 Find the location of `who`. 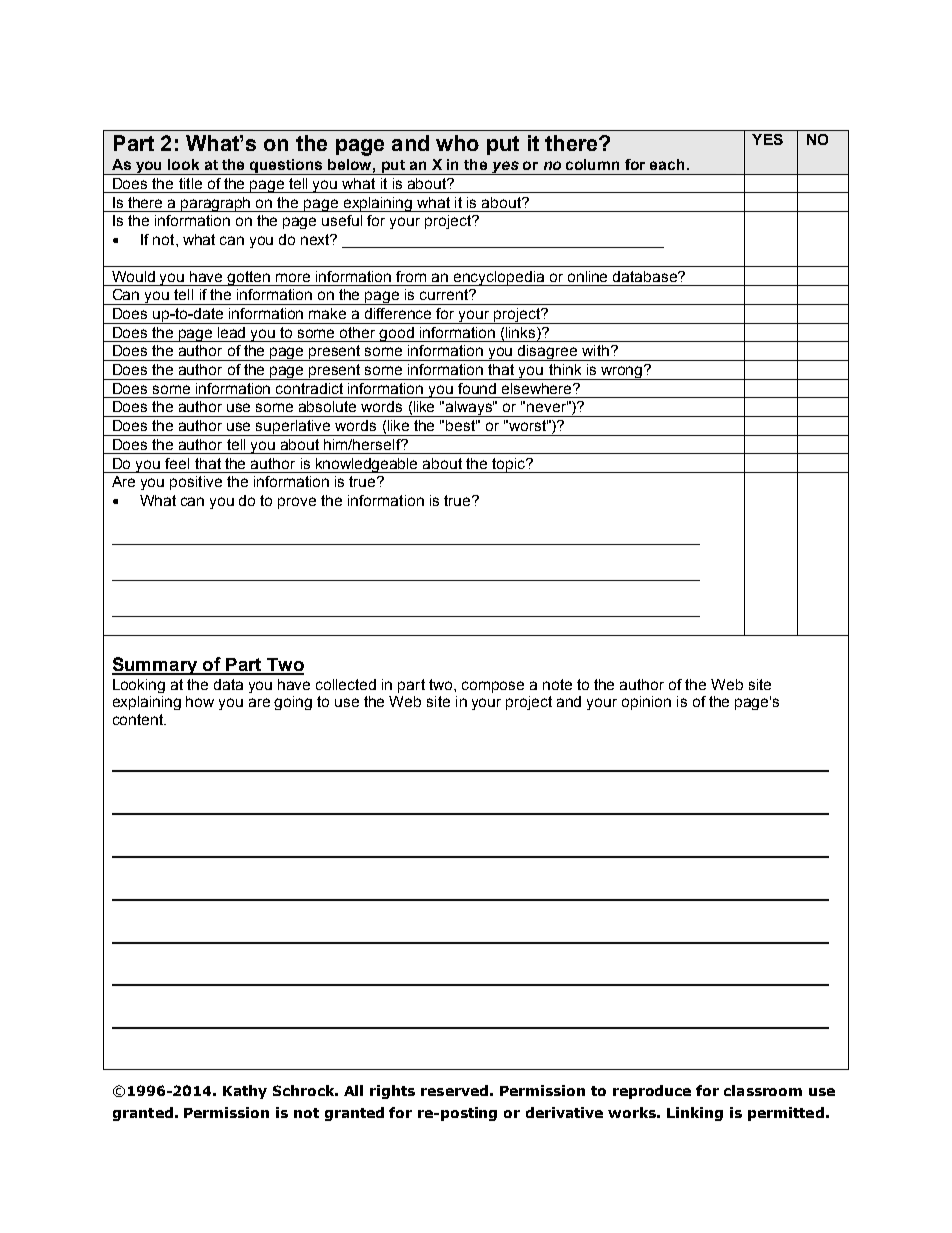

who is located at coordinates (457, 143).
